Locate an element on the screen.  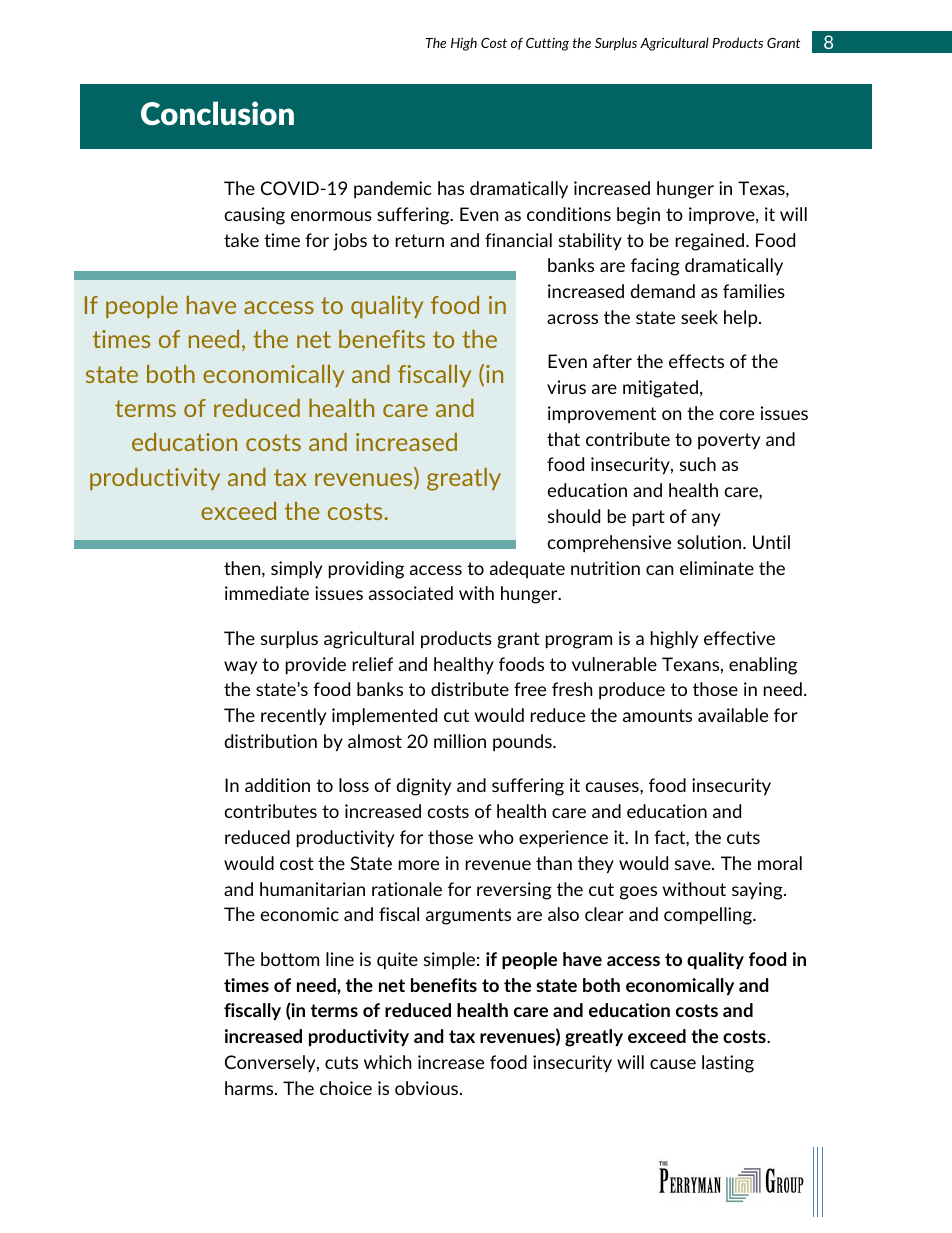
Cutting is located at coordinates (547, 44).
